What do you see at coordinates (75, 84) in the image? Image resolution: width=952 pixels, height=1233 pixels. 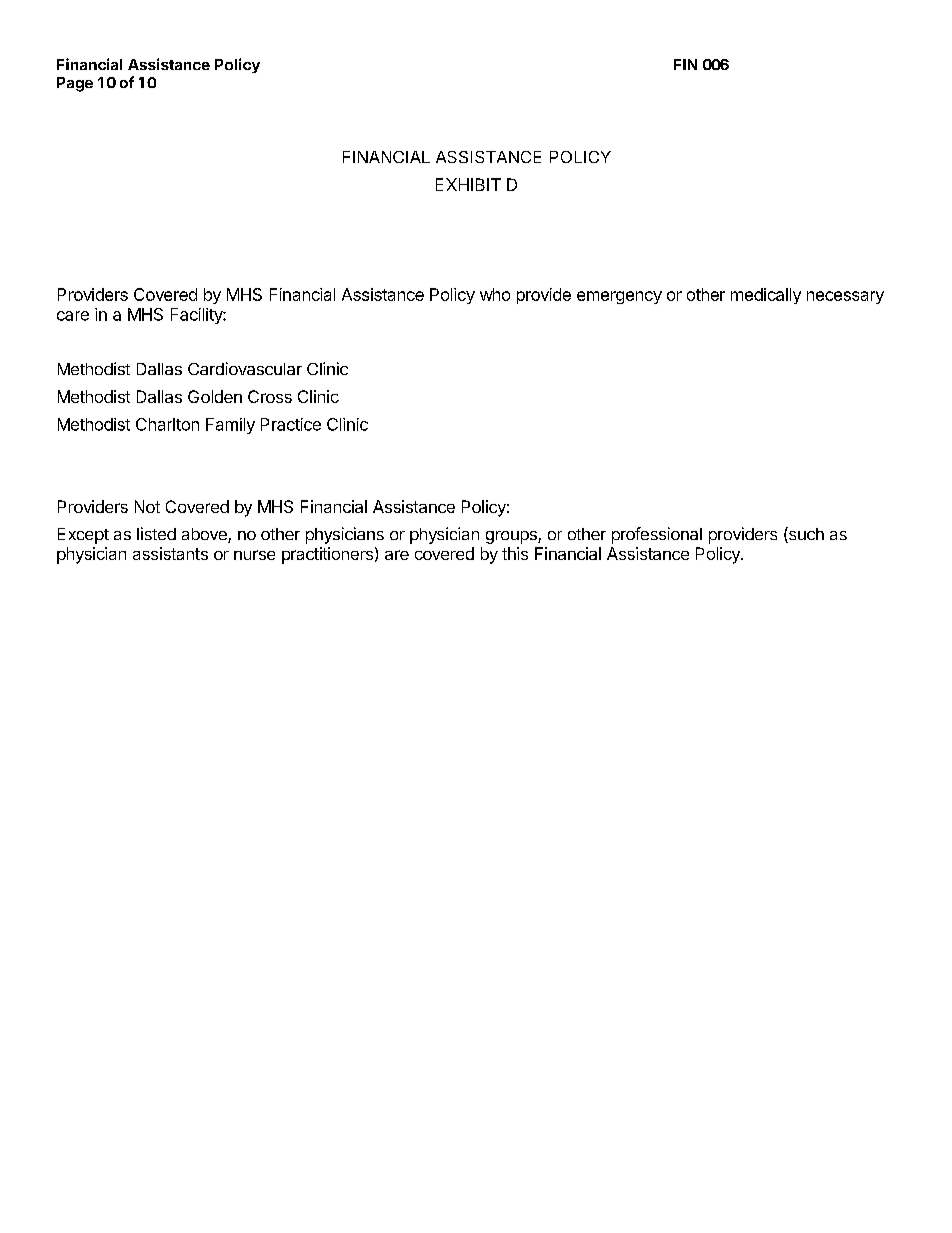 I see `Page` at bounding box center [75, 84].
